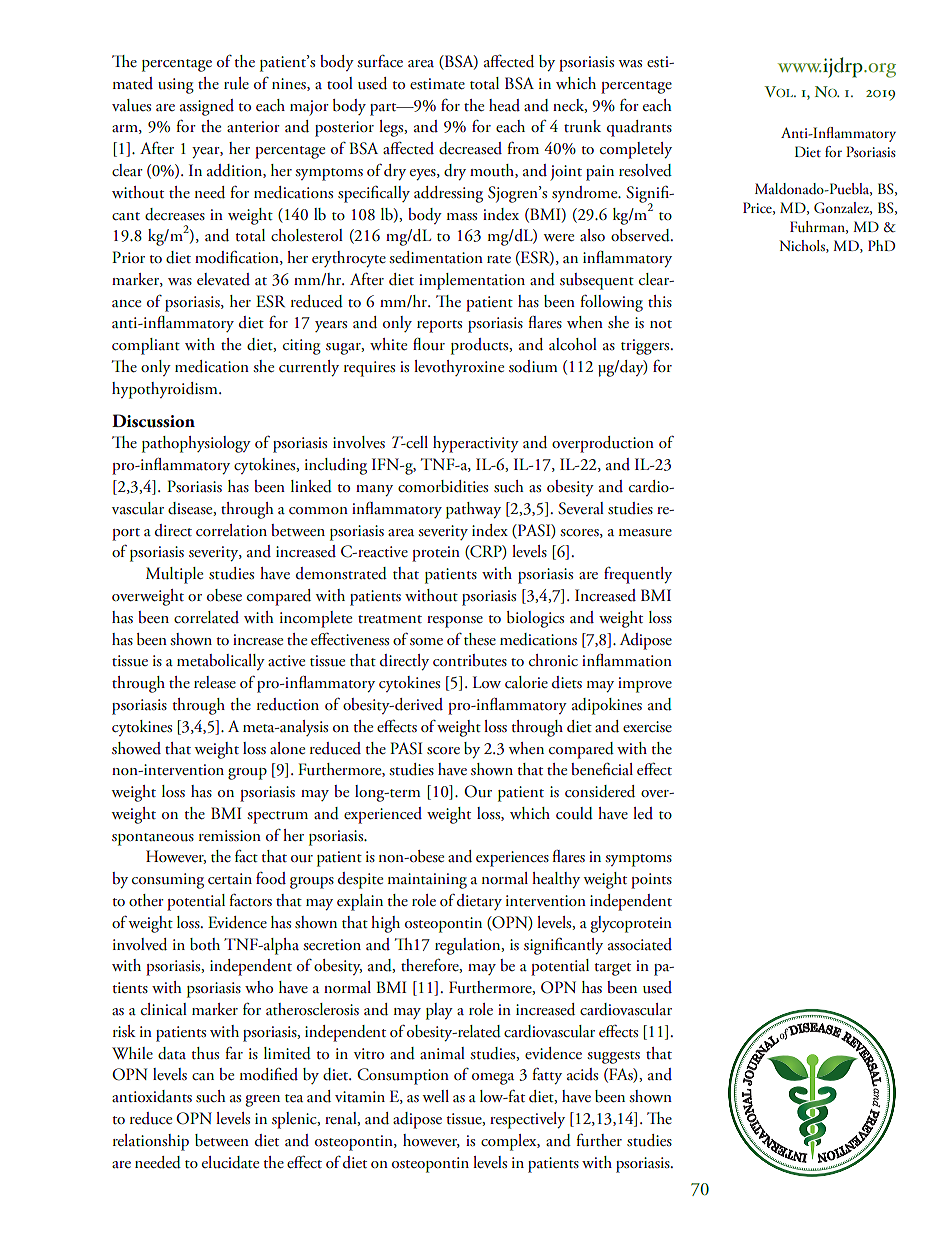  Describe the element at coordinates (582, 126) in the screenshot. I see `trunk` at that location.
